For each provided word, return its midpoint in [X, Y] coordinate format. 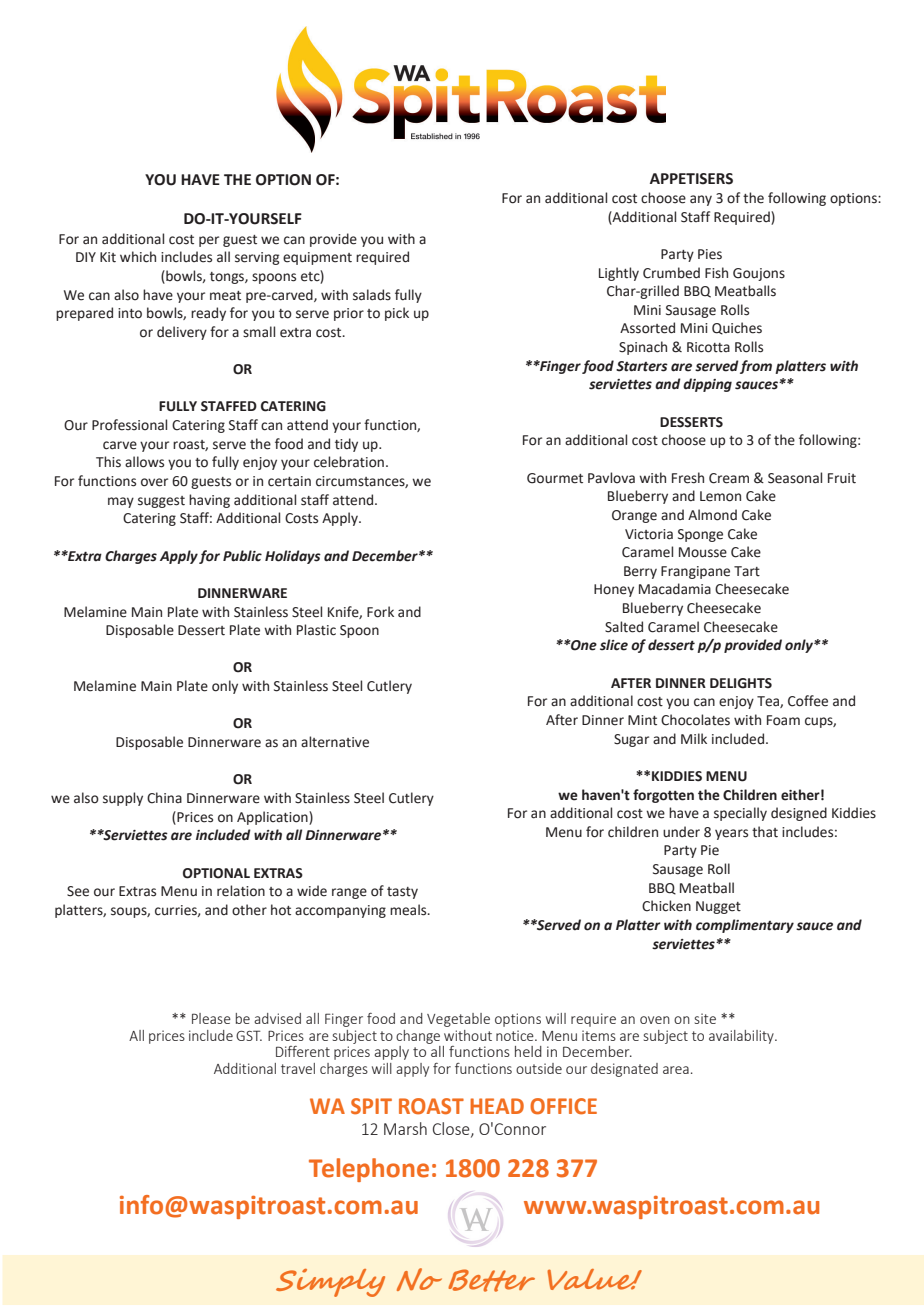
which [138, 257]
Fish [716, 273]
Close [452, 1129]
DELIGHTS [741, 683]
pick [397, 314]
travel [298, 1068]
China [164, 798]
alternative [335, 742]
